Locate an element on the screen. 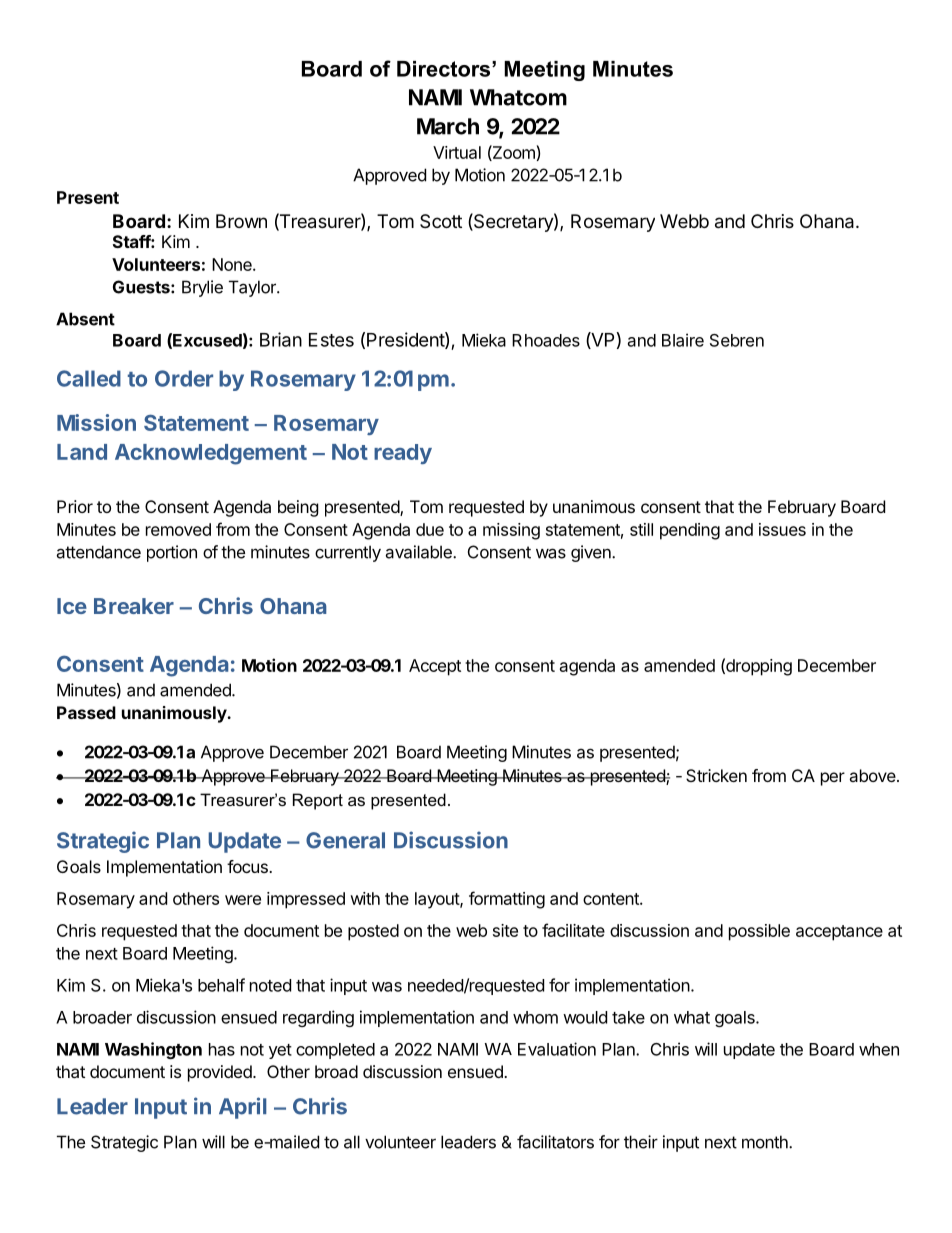 This screenshot has height=1233, width=952. ready is located at coordinates (403, 454).
